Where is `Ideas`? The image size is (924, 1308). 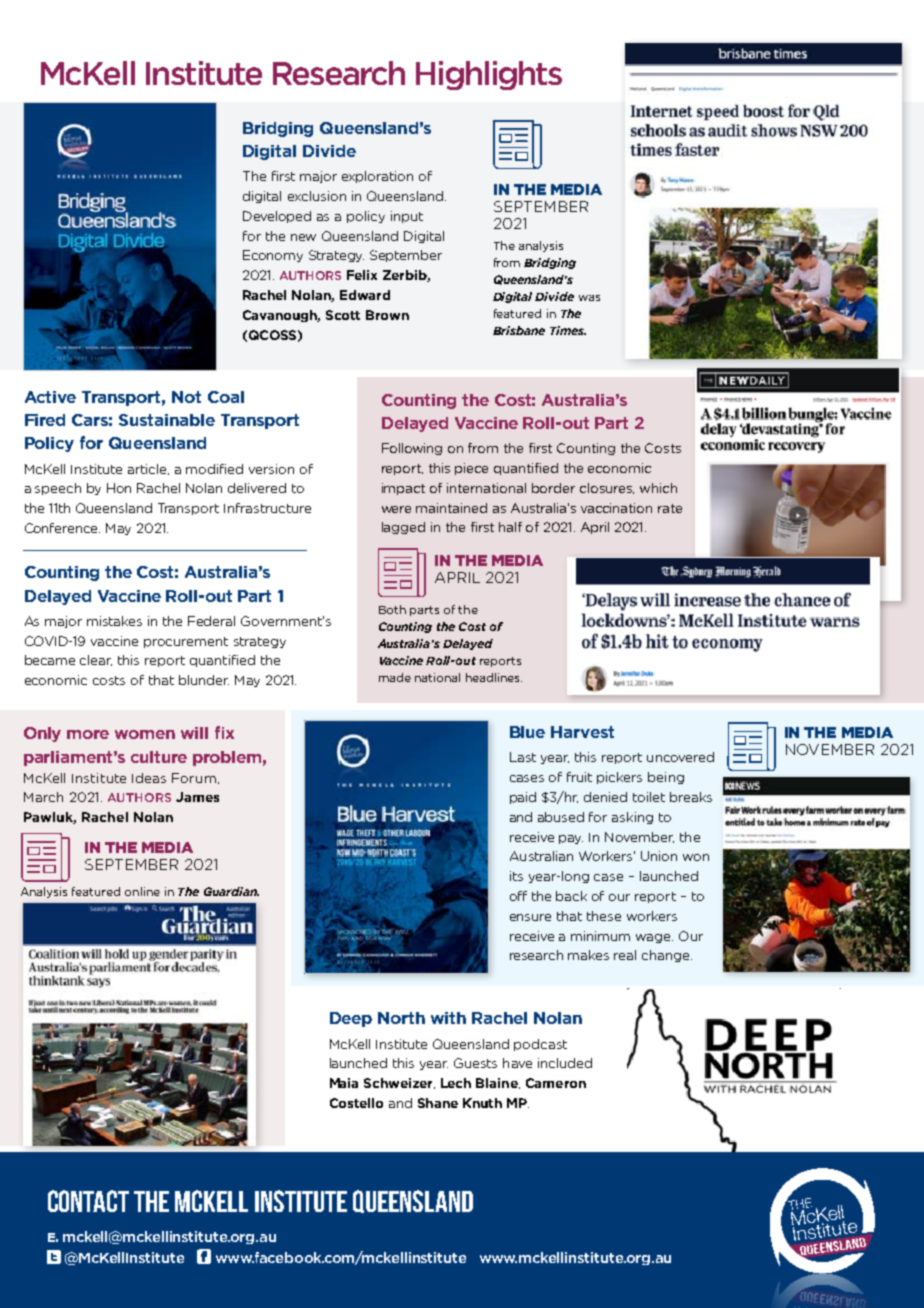
Ideas is located at coordinates (149, 778).
